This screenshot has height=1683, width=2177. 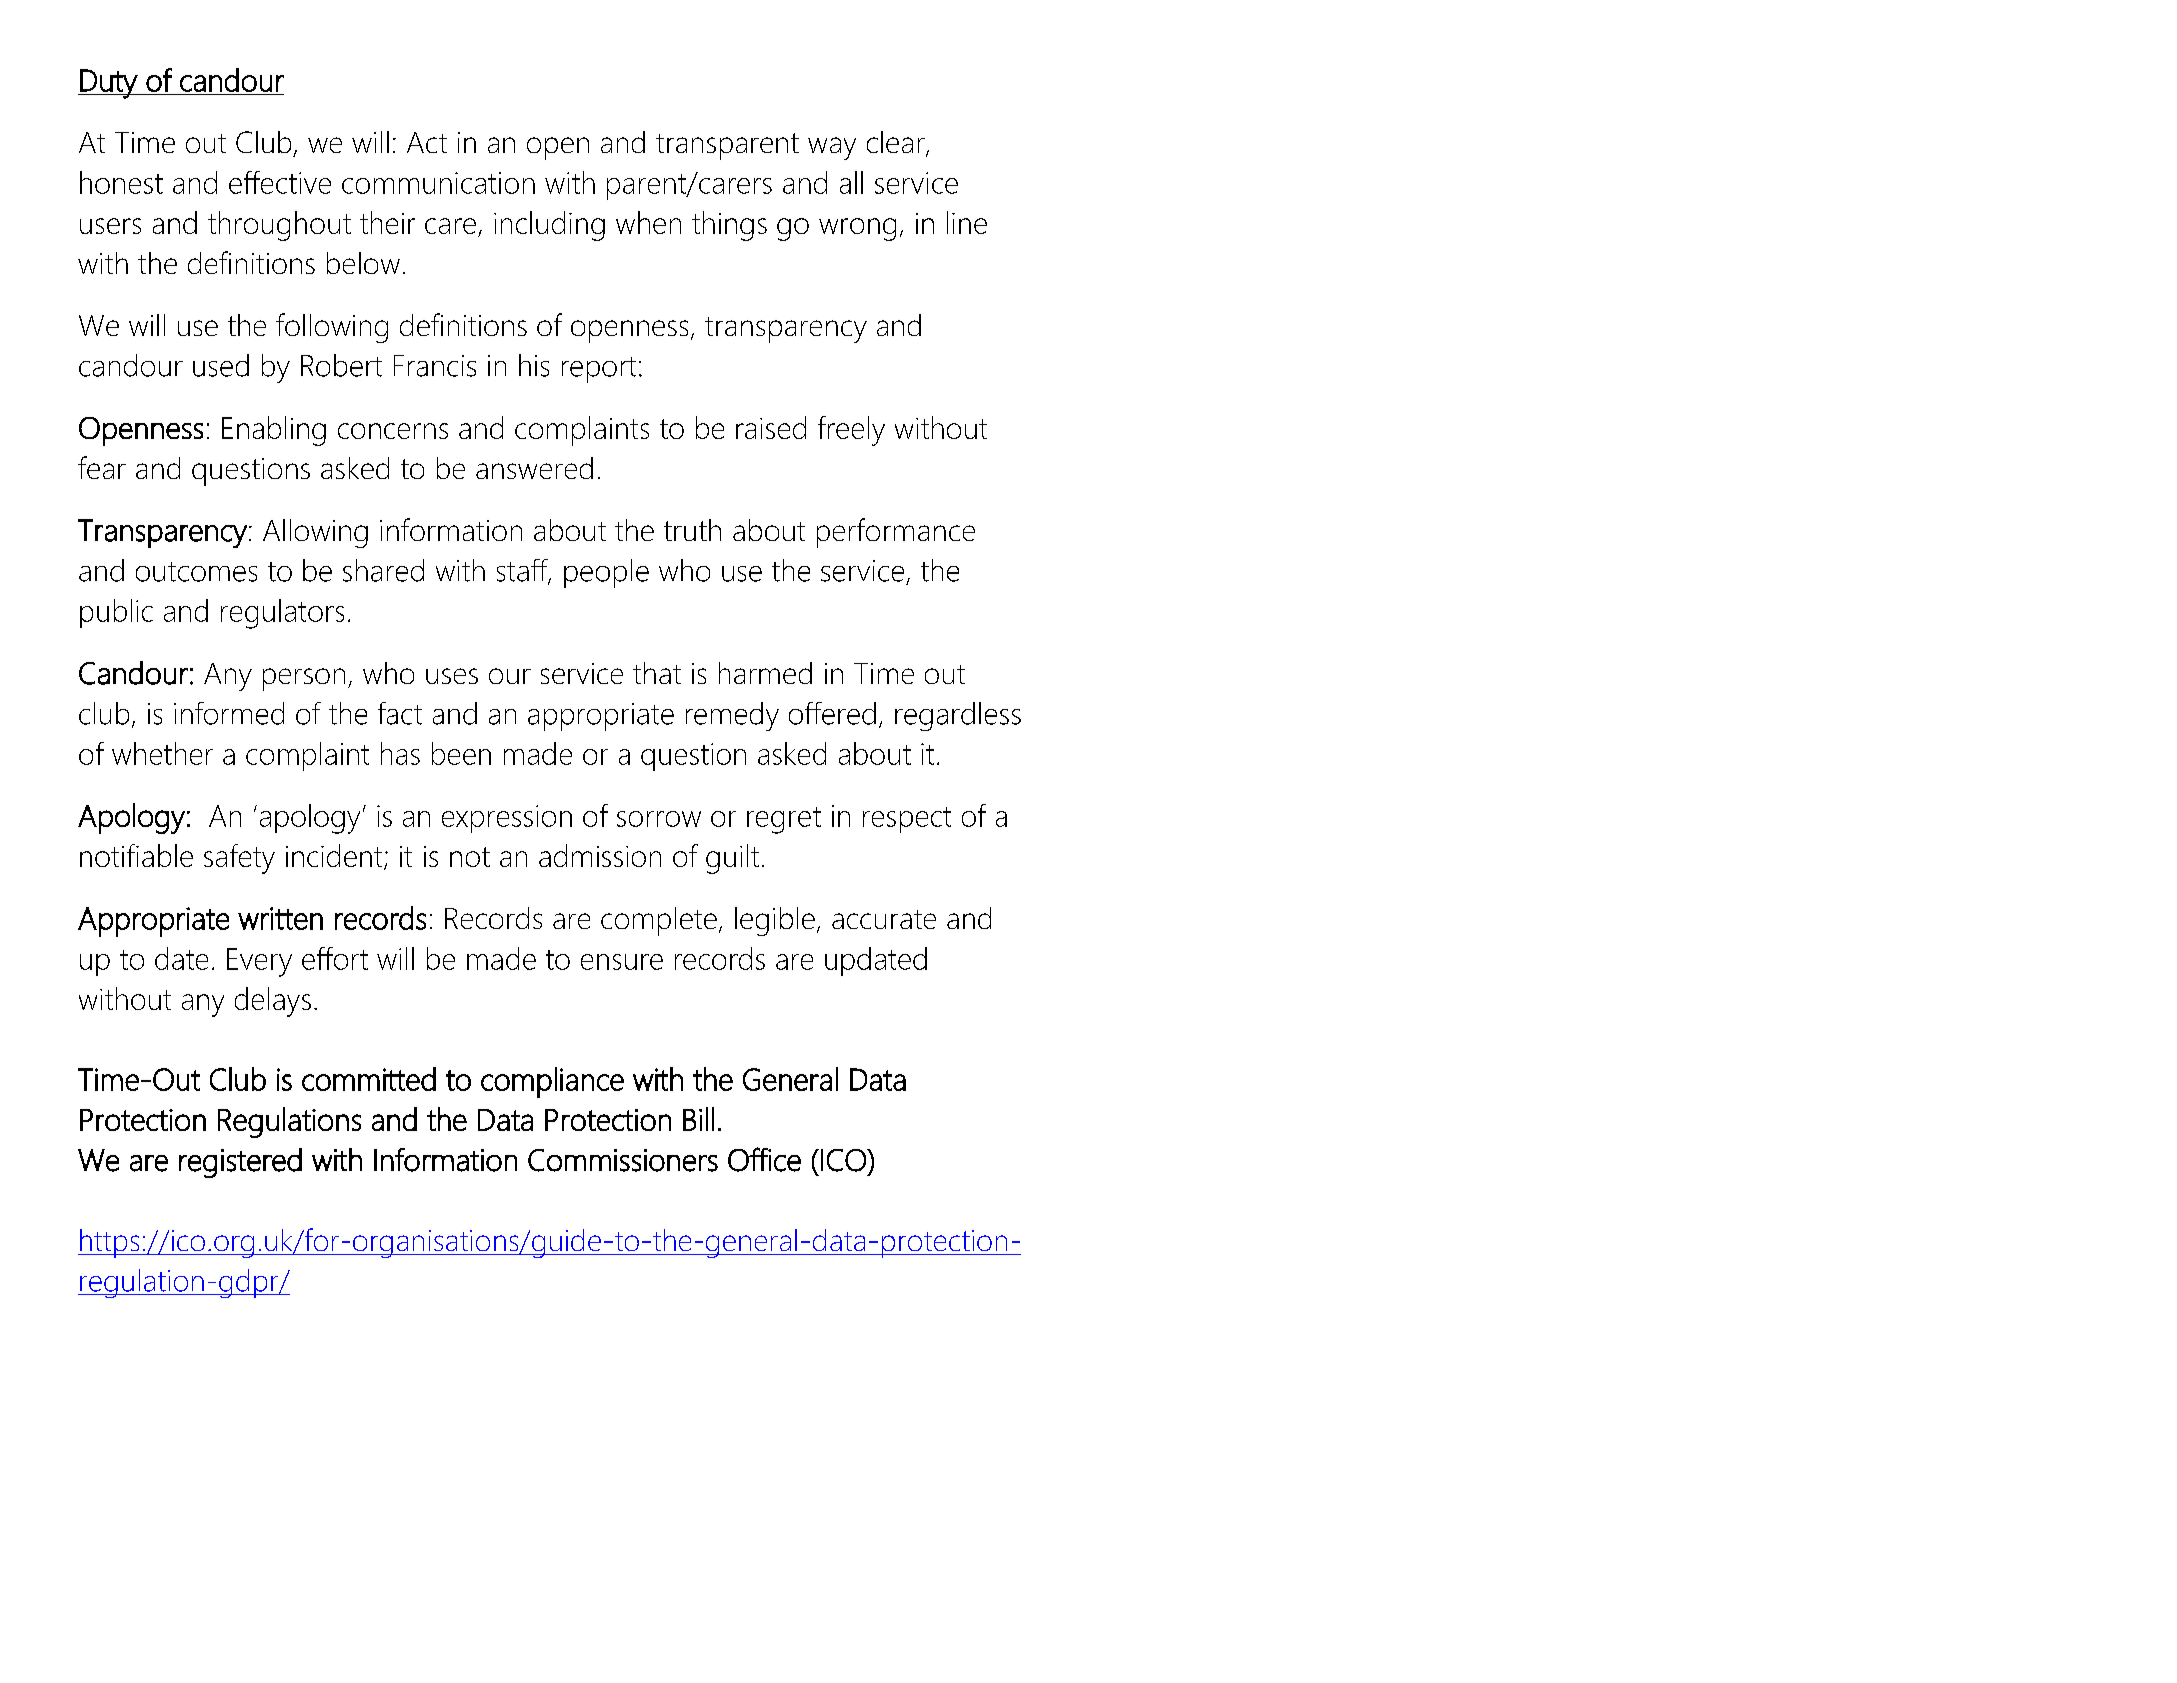 I want to click on communication, so click(x=438, y=183).
